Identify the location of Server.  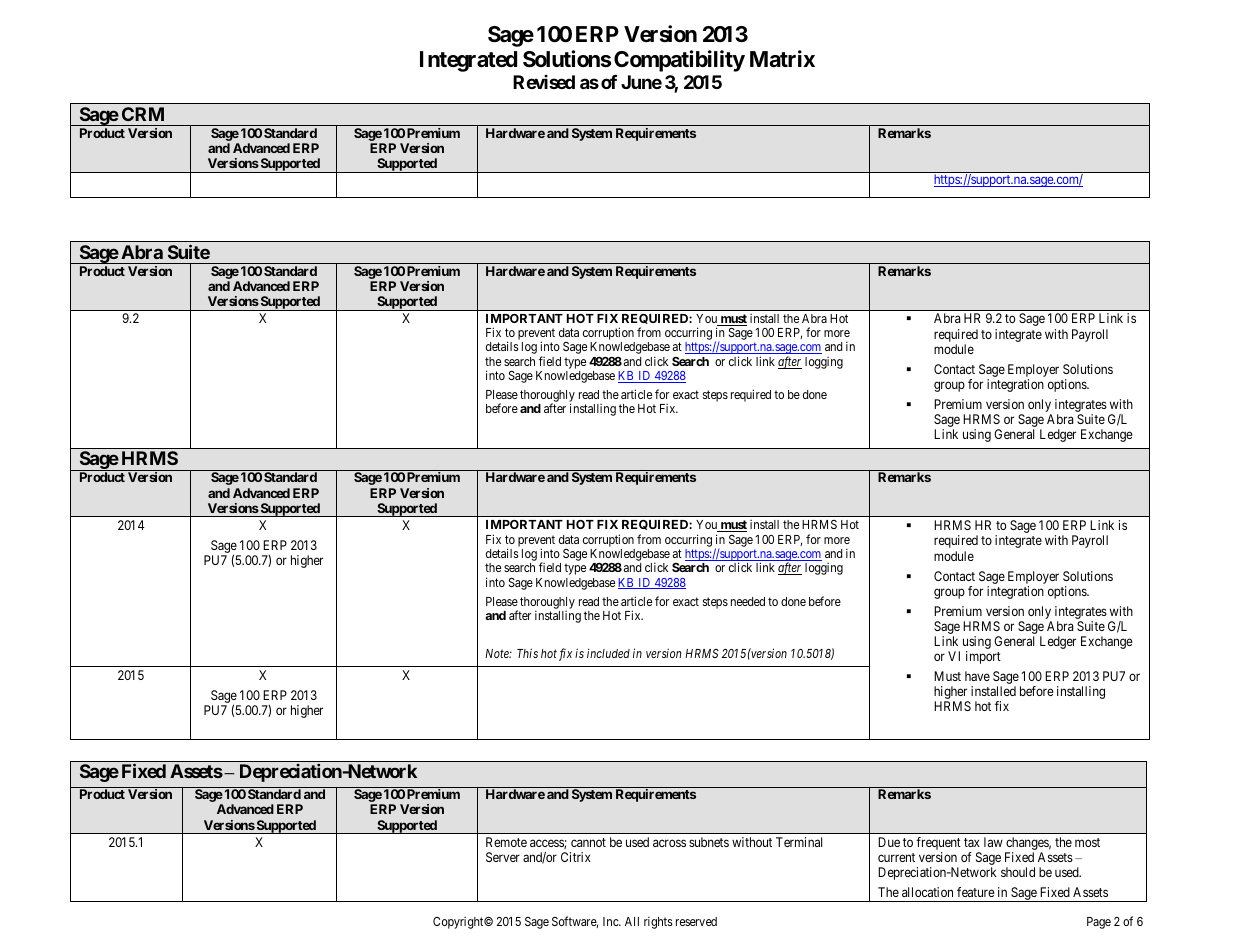
(503, 857).
